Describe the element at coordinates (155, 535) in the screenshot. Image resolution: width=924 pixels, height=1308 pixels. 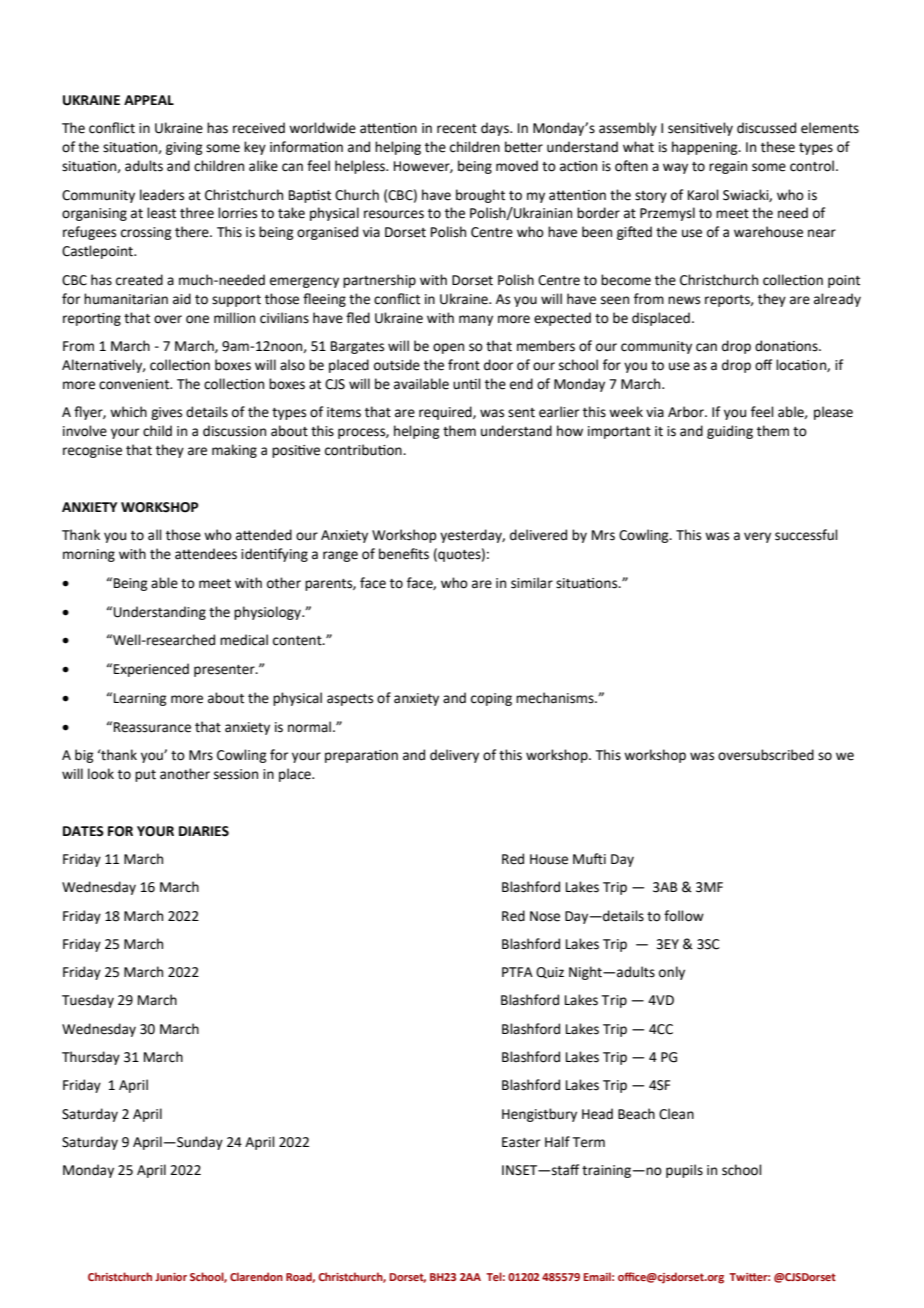
I see `all` at that location.
